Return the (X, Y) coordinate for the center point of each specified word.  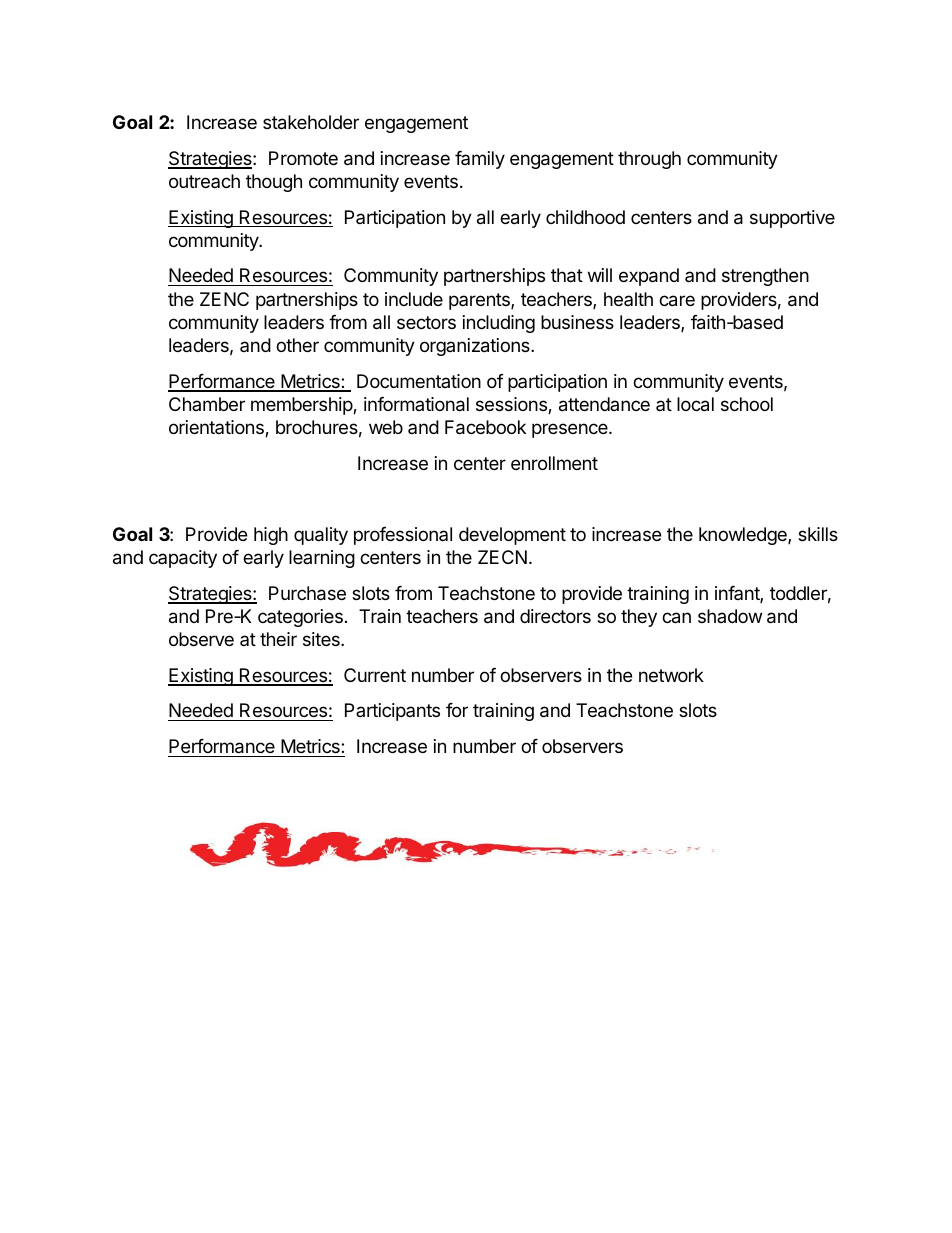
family (480, 160)
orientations (217, 428)
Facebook (485, 427)
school (747, 404)
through (649, 160)
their (278, 639)
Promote (303, 158)
